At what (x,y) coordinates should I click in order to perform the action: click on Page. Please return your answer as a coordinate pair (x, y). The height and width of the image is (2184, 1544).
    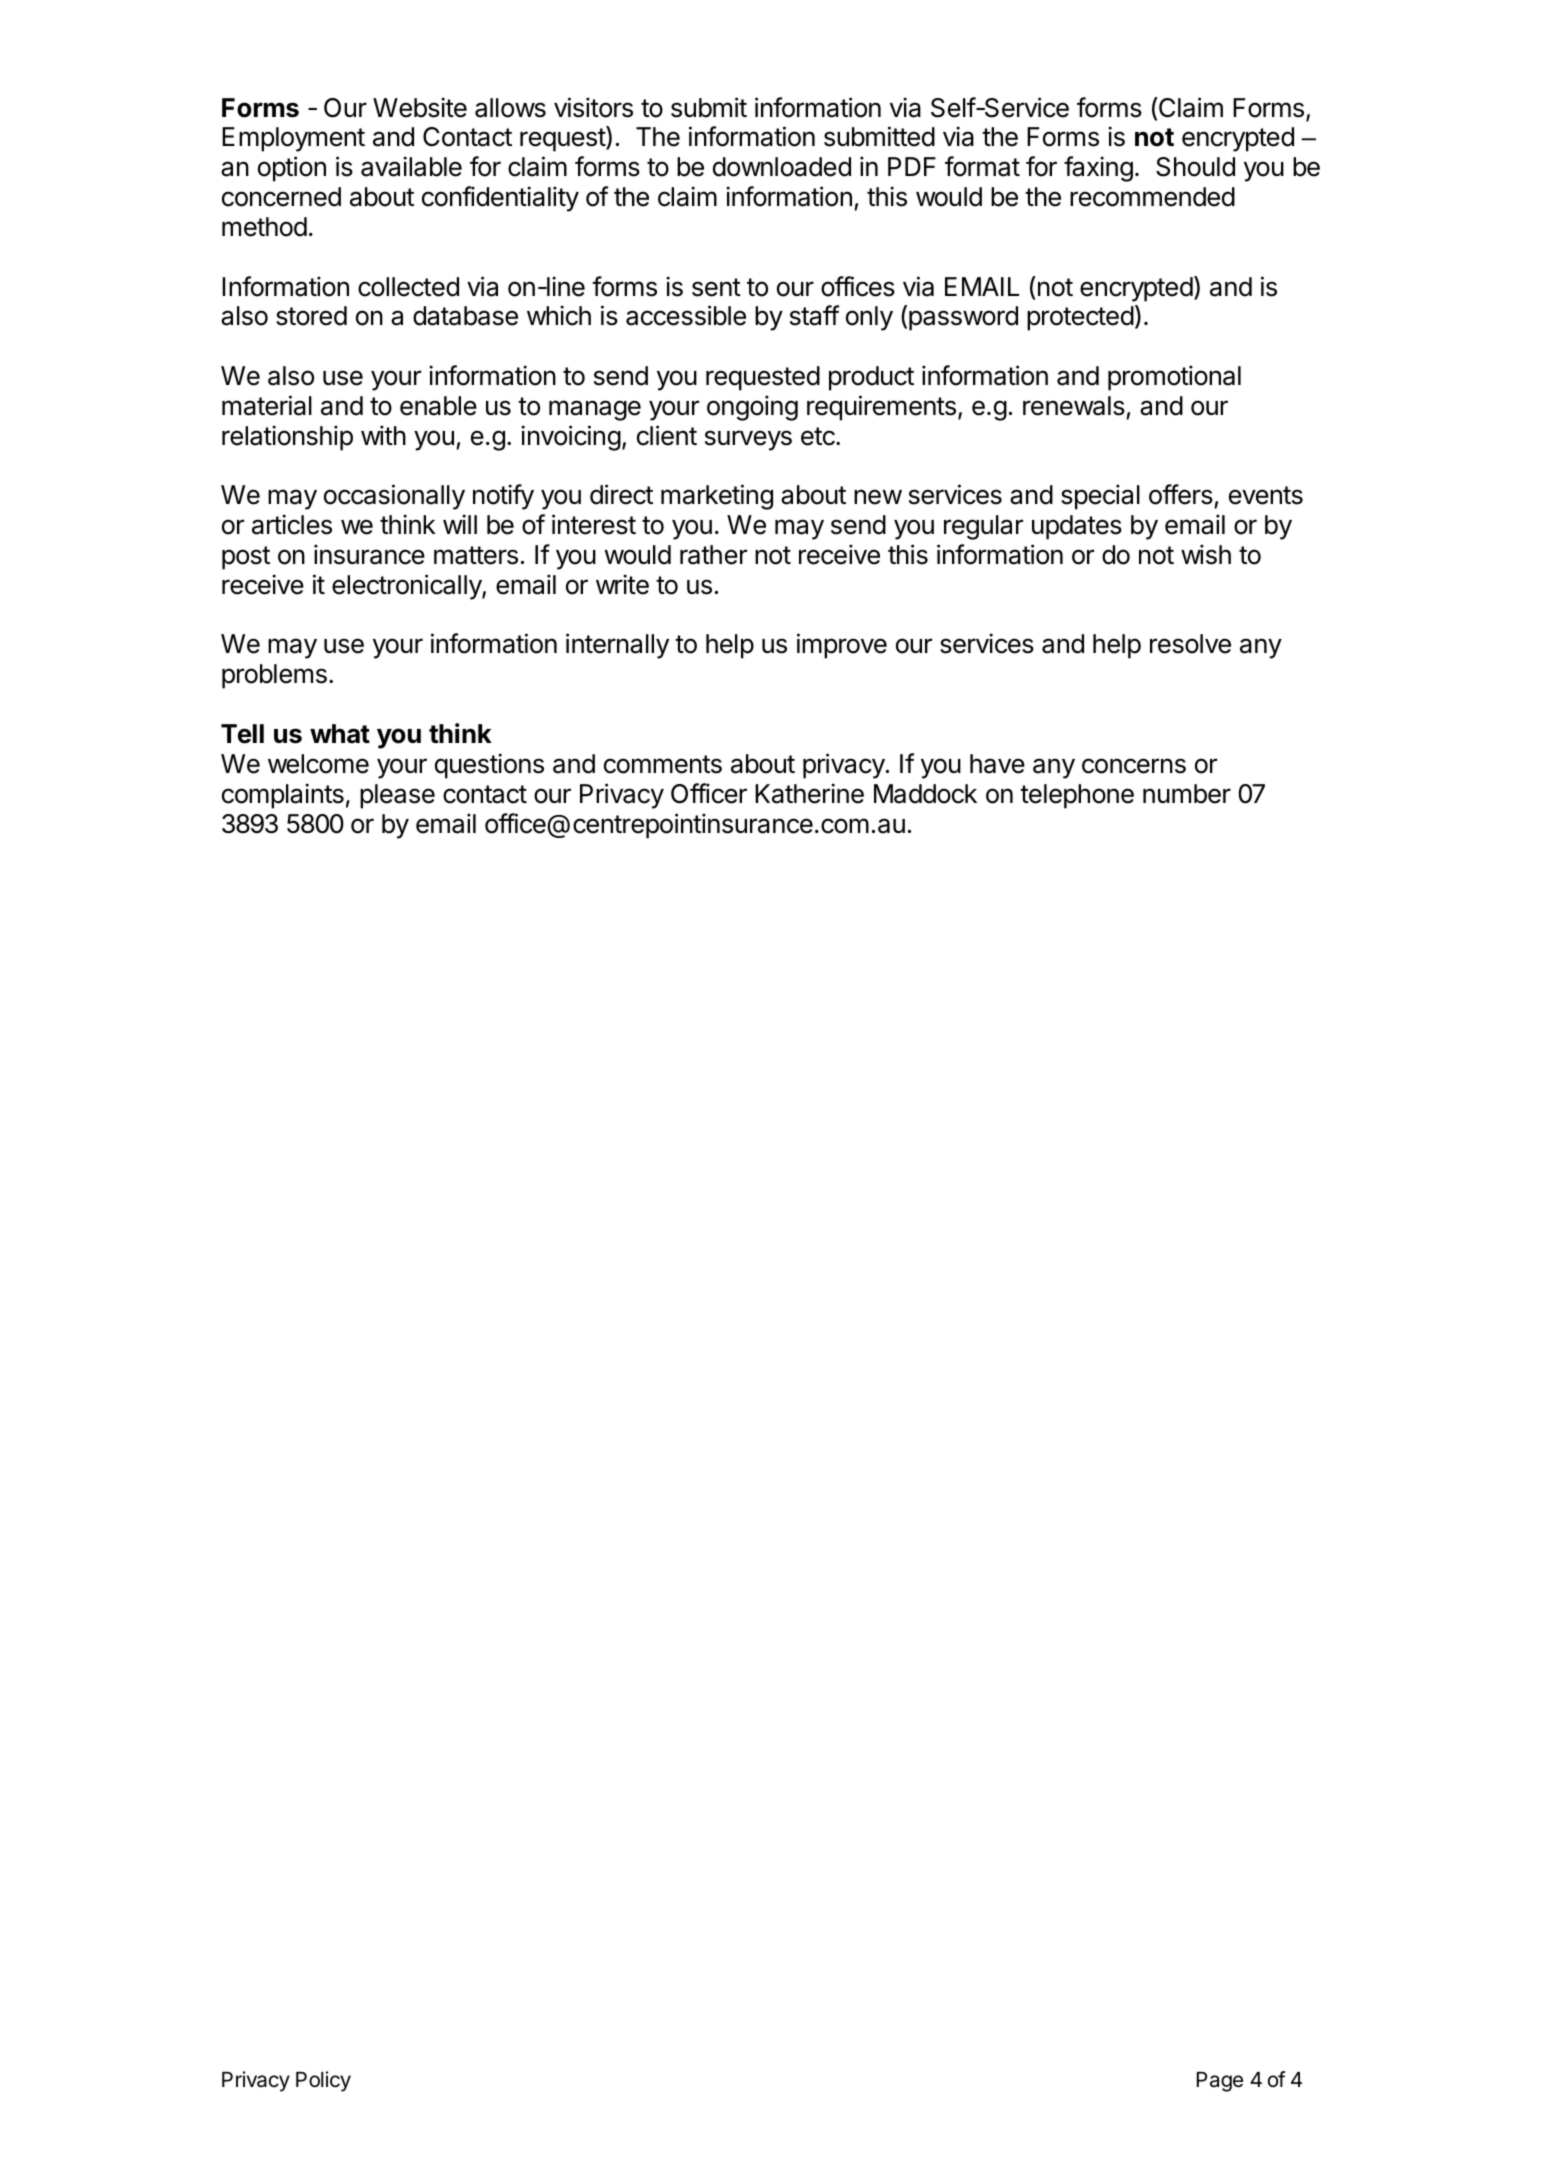
    Looking at the image, I should click on (1220, 2082).
